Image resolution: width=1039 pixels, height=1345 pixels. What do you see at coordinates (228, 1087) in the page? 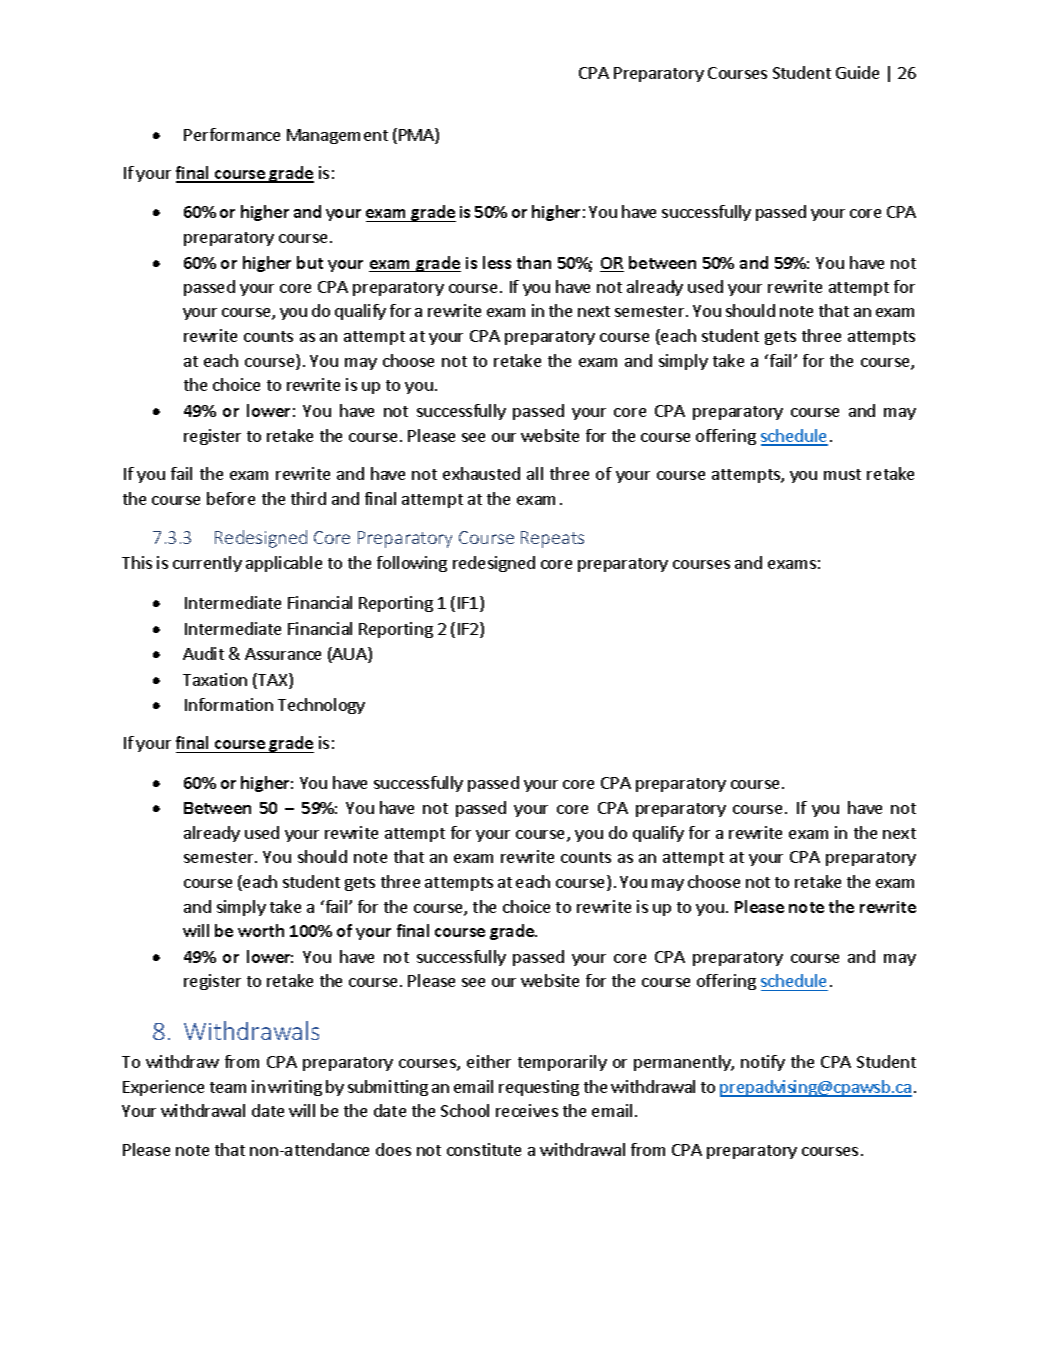
I see `team` at bounding box center [228, 1087].
